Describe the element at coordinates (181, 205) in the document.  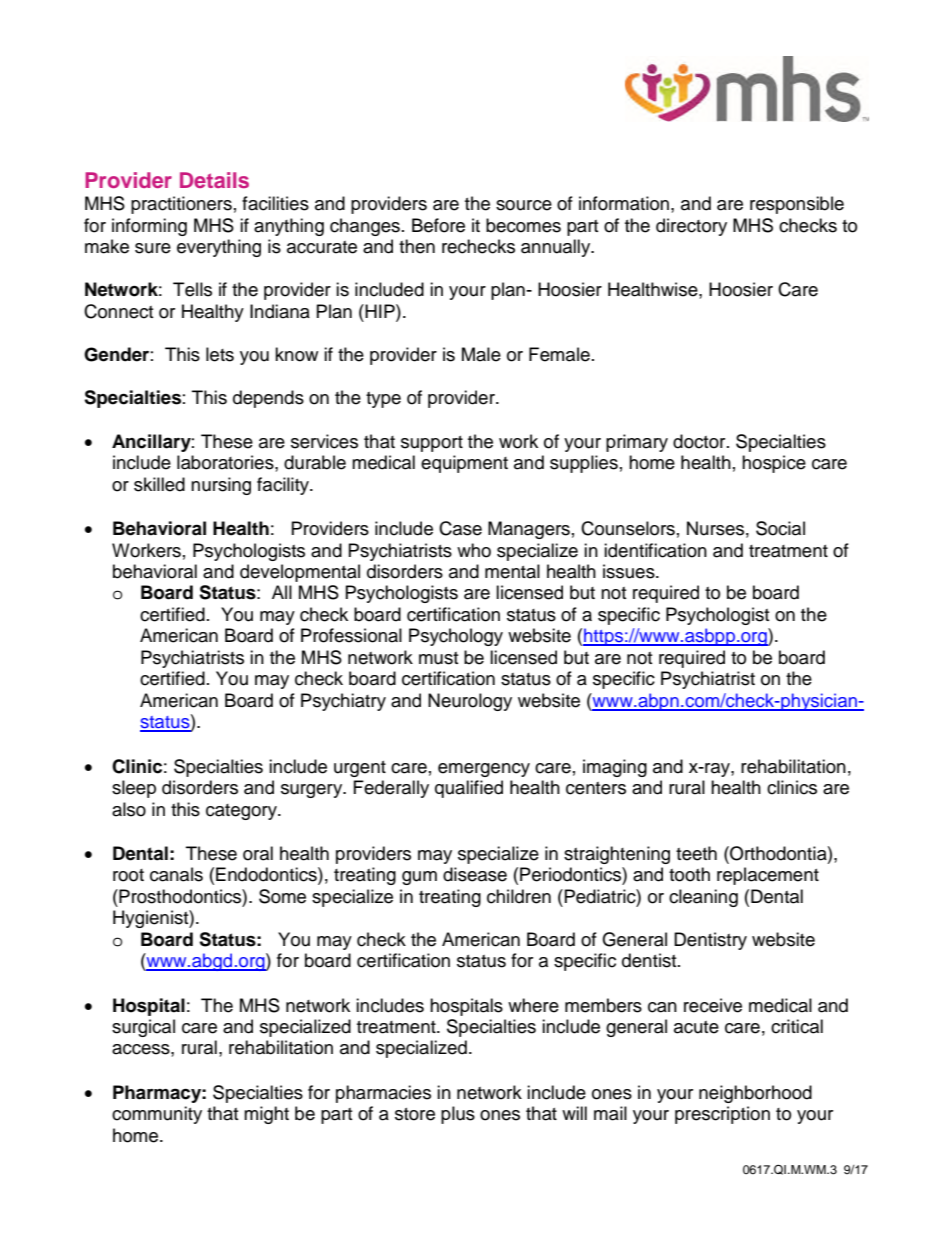
I see `practitioners` at that location.
